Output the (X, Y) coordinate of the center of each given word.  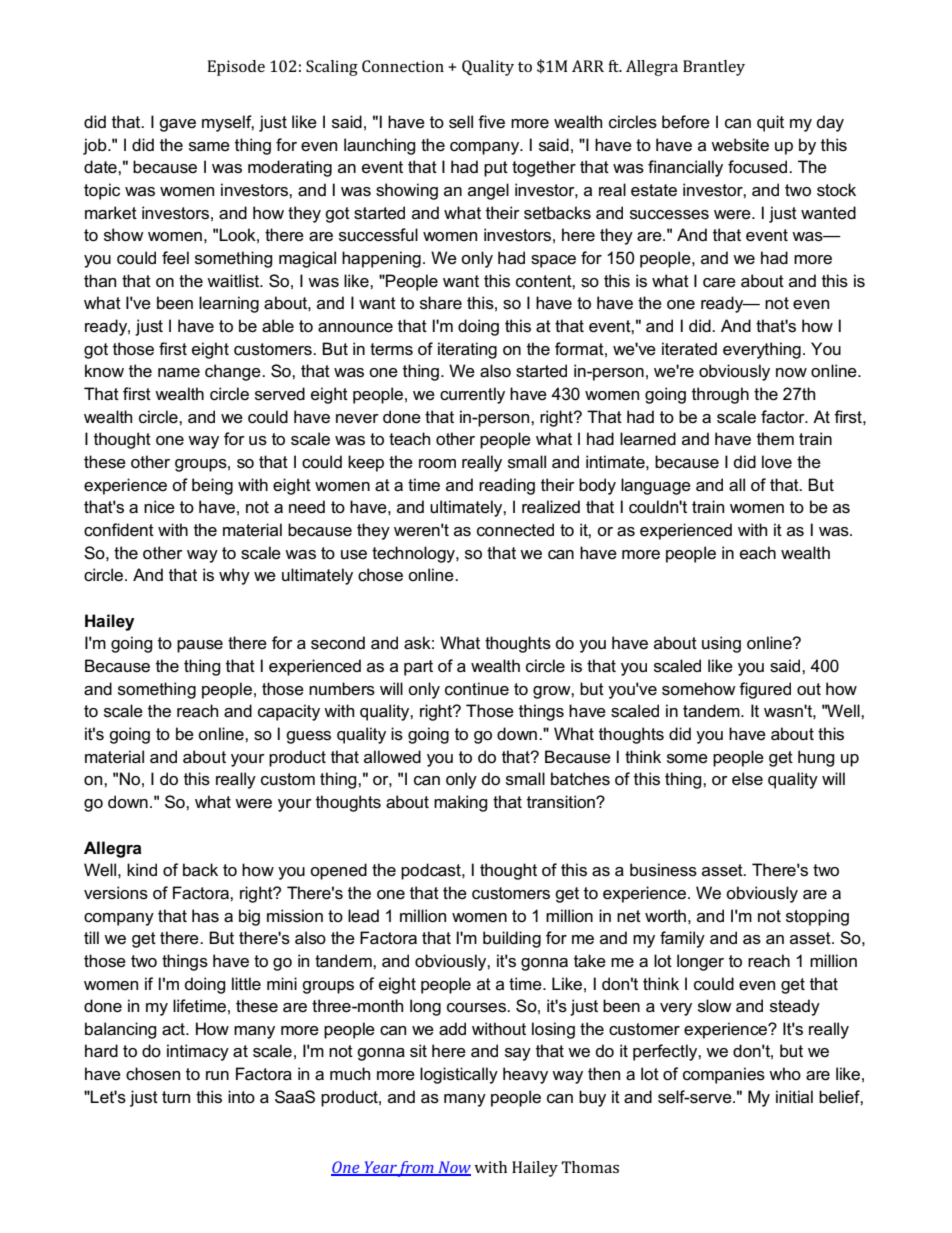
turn (176, 1097)
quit (770, 123)
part (418, 668)
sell (461, 122)
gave (177, 125)
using (721, 644)
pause (200, 646)
